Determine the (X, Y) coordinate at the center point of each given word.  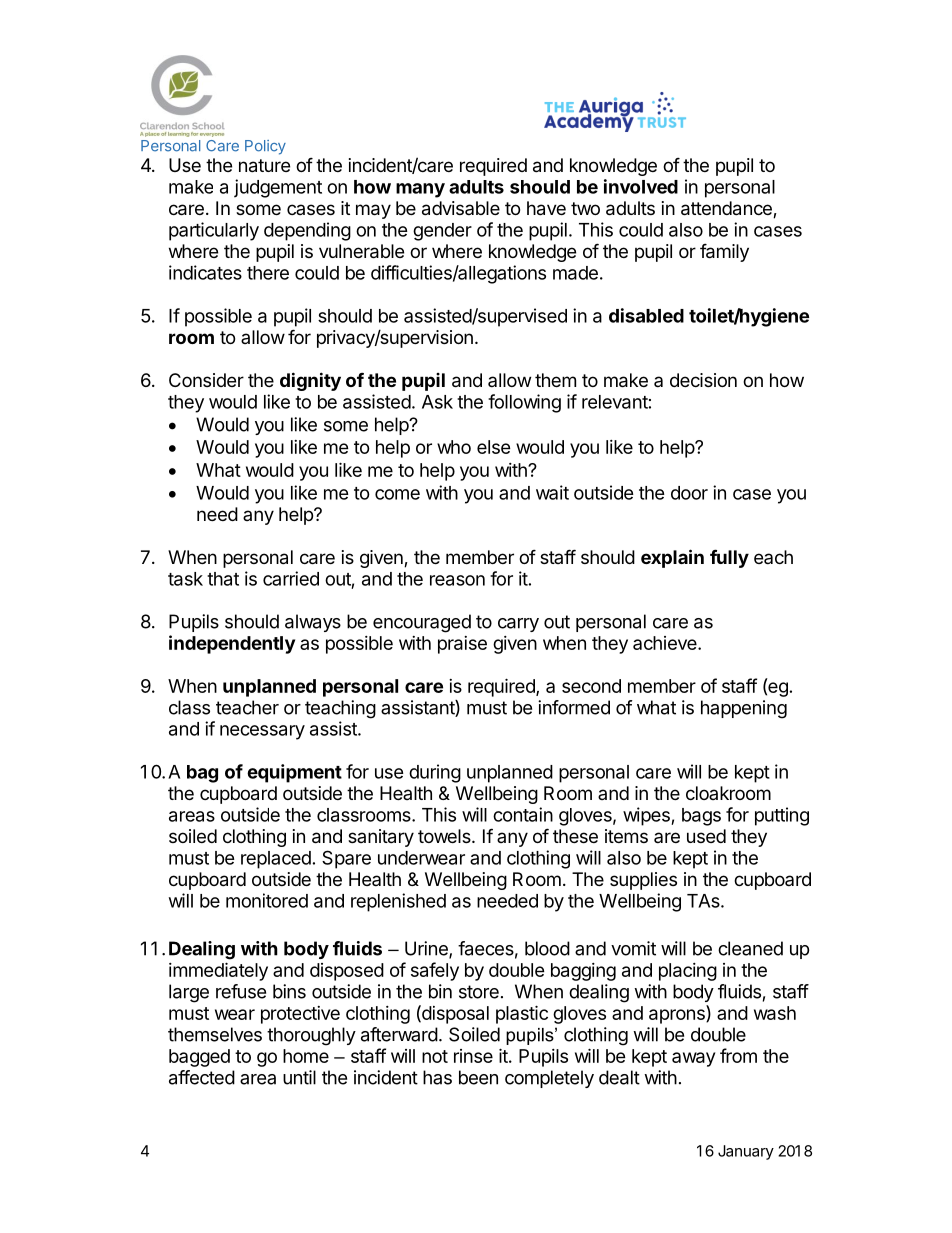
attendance (727, 209)
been (478, 1077)
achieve (666, 643)
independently (232, 644)
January (746, 1152)
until (299, 1077)
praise (462, 645)
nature (264, 166)
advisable (461, 208)
